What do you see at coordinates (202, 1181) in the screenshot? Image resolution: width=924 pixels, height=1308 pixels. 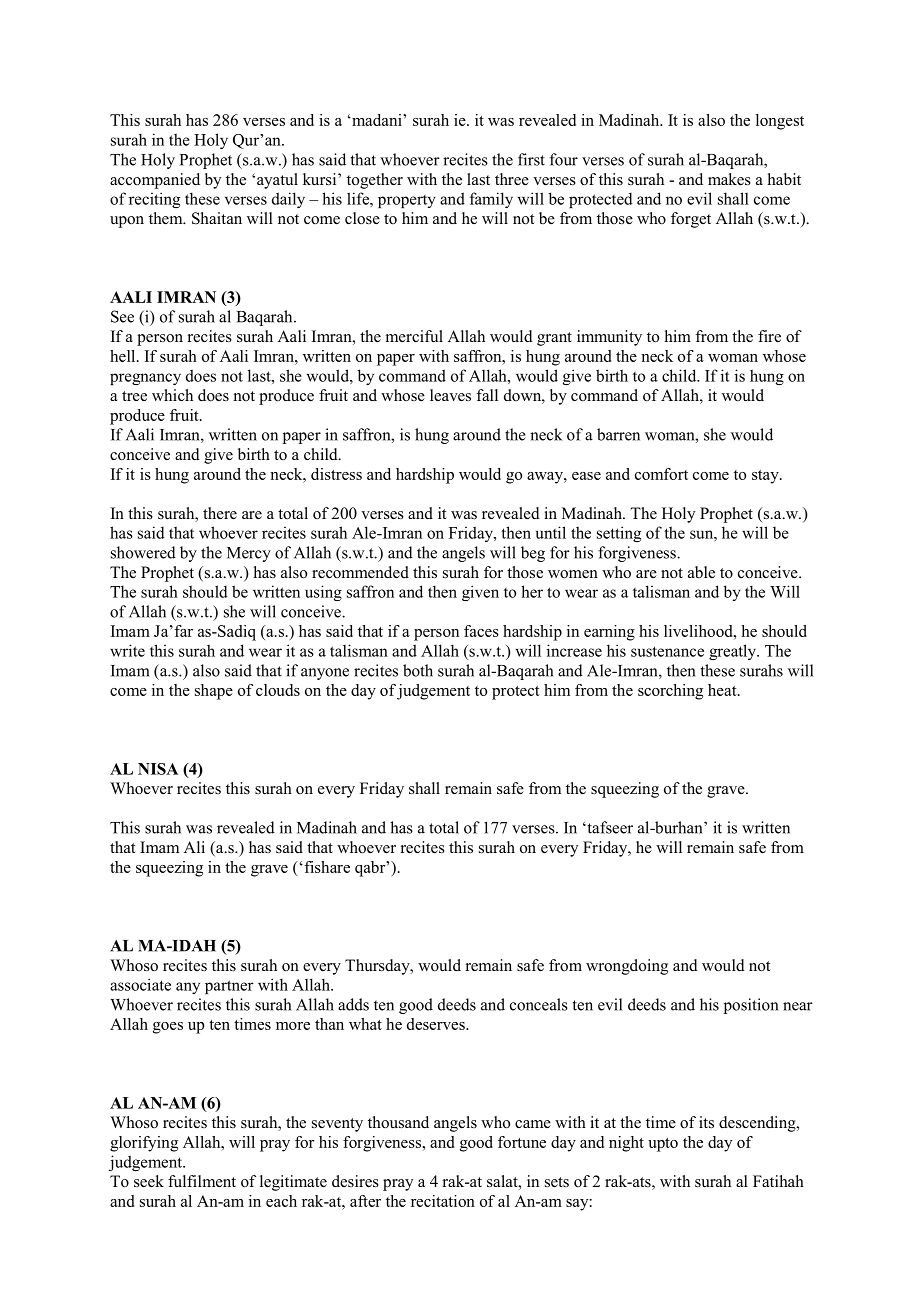 I see `fulfilment` at bounding box center [202, 1181].
